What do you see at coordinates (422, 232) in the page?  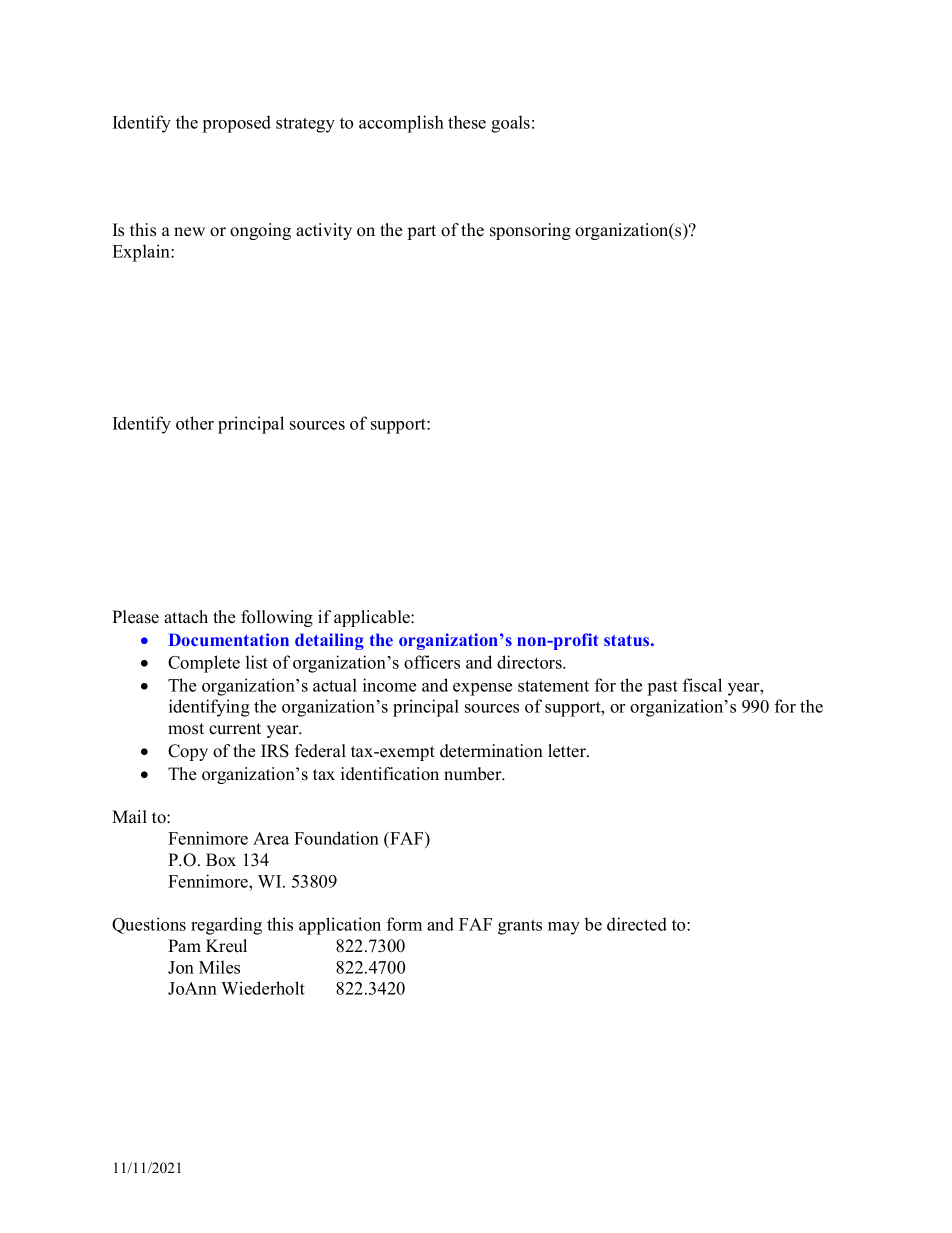 I see `part` at bounding box center [422, 232].
